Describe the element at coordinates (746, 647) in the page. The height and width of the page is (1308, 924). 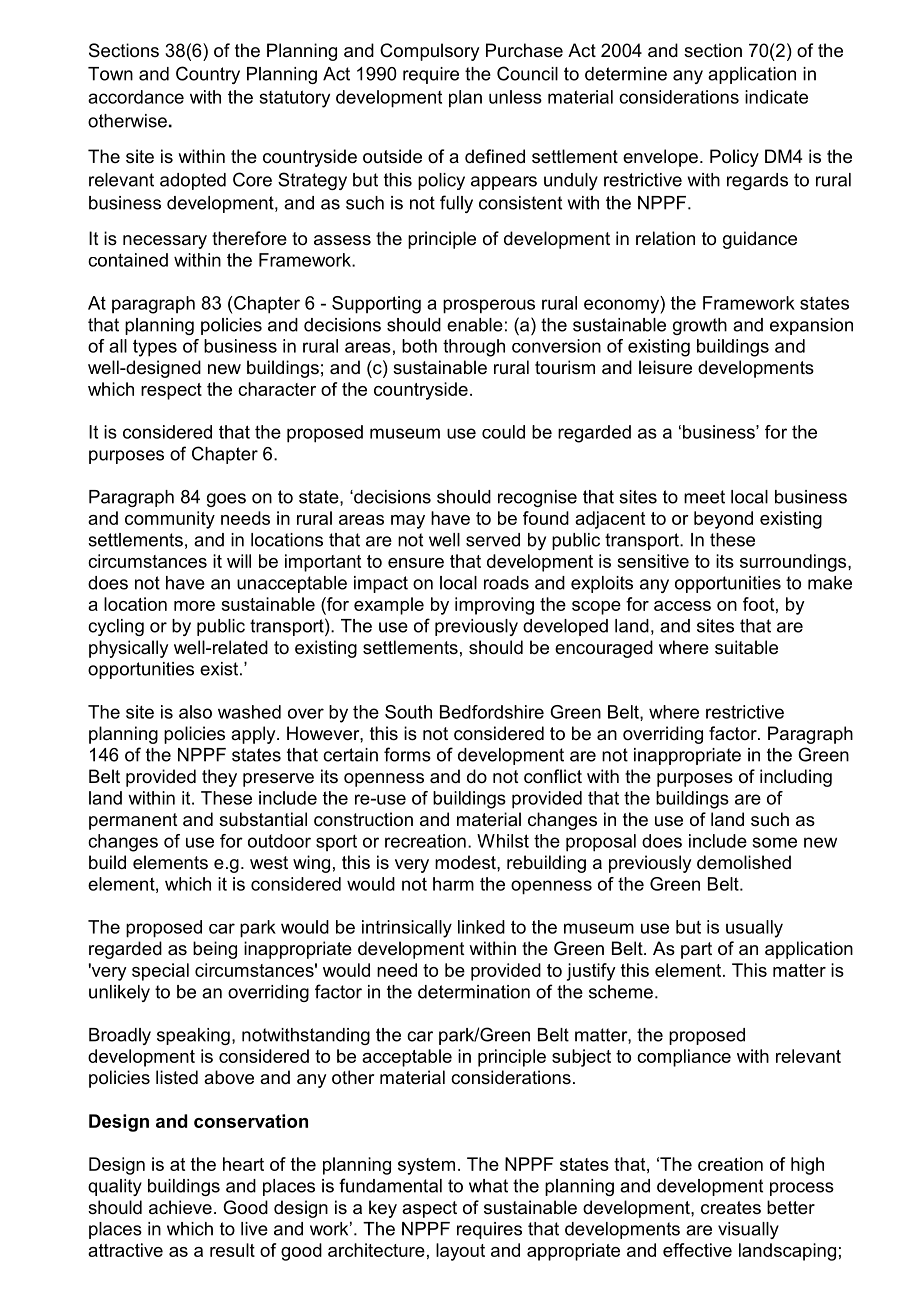
I see `suitable` at that location.
